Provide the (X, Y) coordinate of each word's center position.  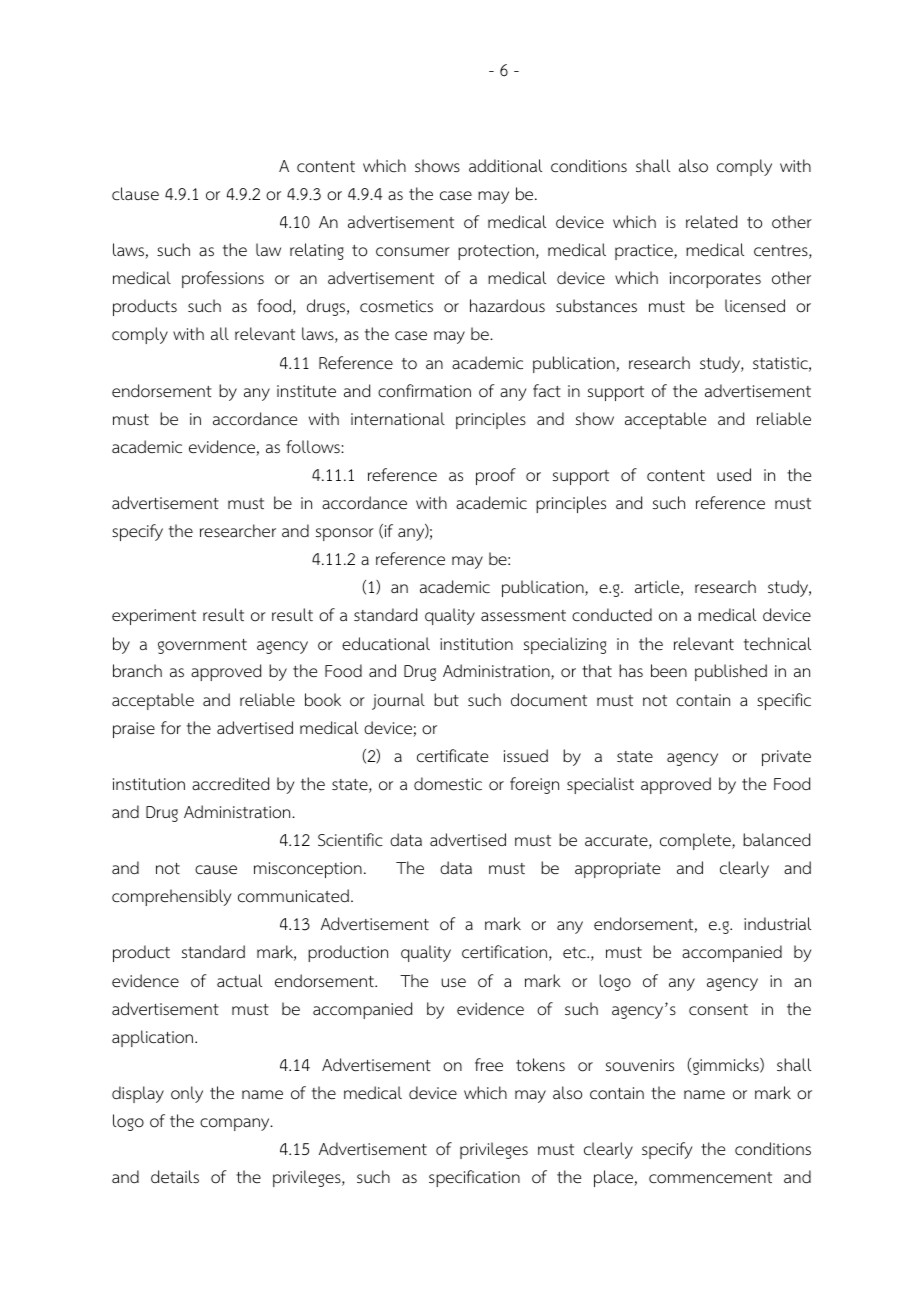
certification (504, 952)
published (731, 672)
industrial (777, 924)
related (711, 221)
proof (496, 476)
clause (135, 193)
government (202, 646)
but (446, 699)
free (489, 1065)
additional (505, 166)
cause (216, 870)
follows (314, 447)
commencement (710, 1178)
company (236, 1124)
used (734, 474)
